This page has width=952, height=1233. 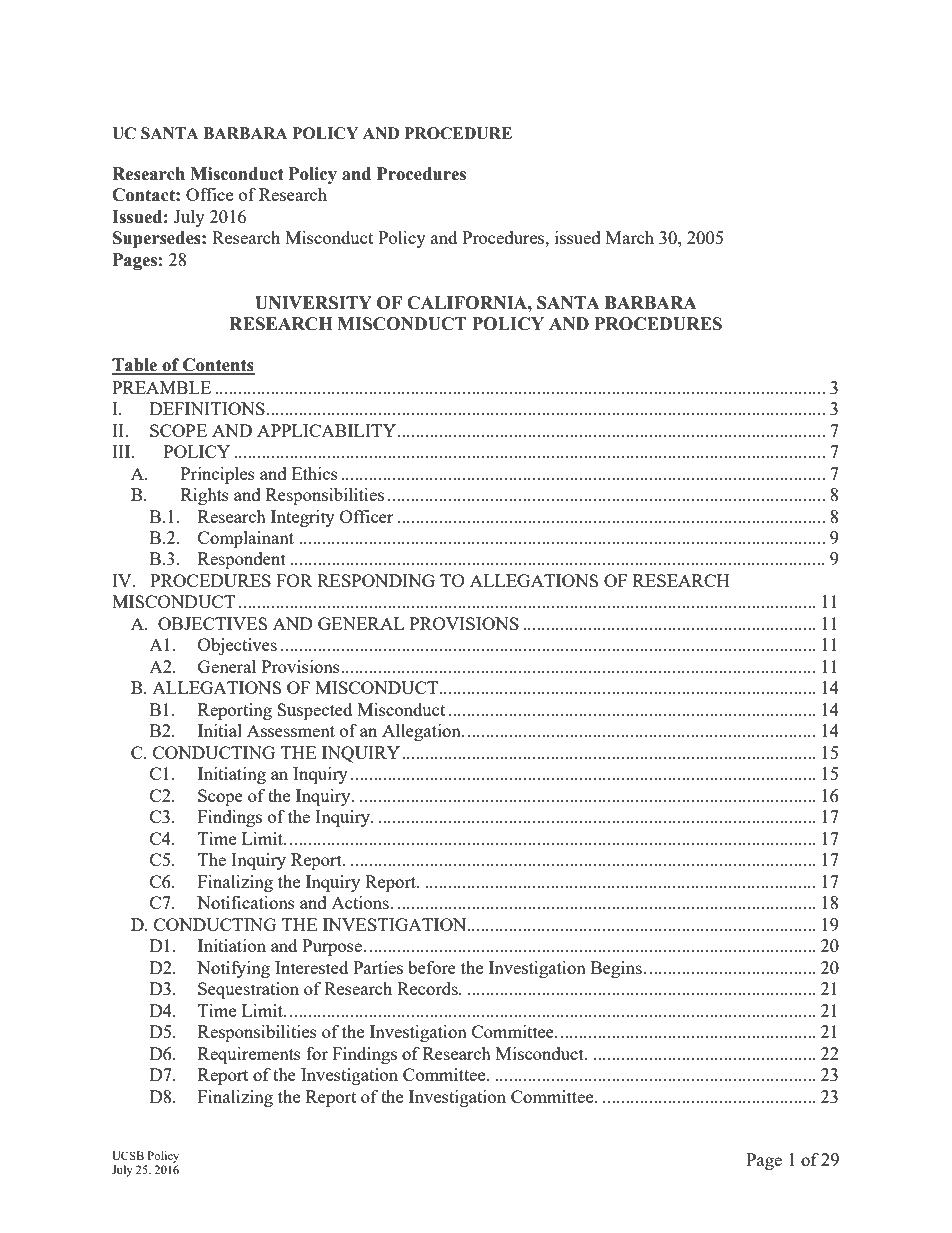 What do you see at coordinates (326, 430) in the page?
I see `APPLICABILITY` at bounding box center [326, 430].
